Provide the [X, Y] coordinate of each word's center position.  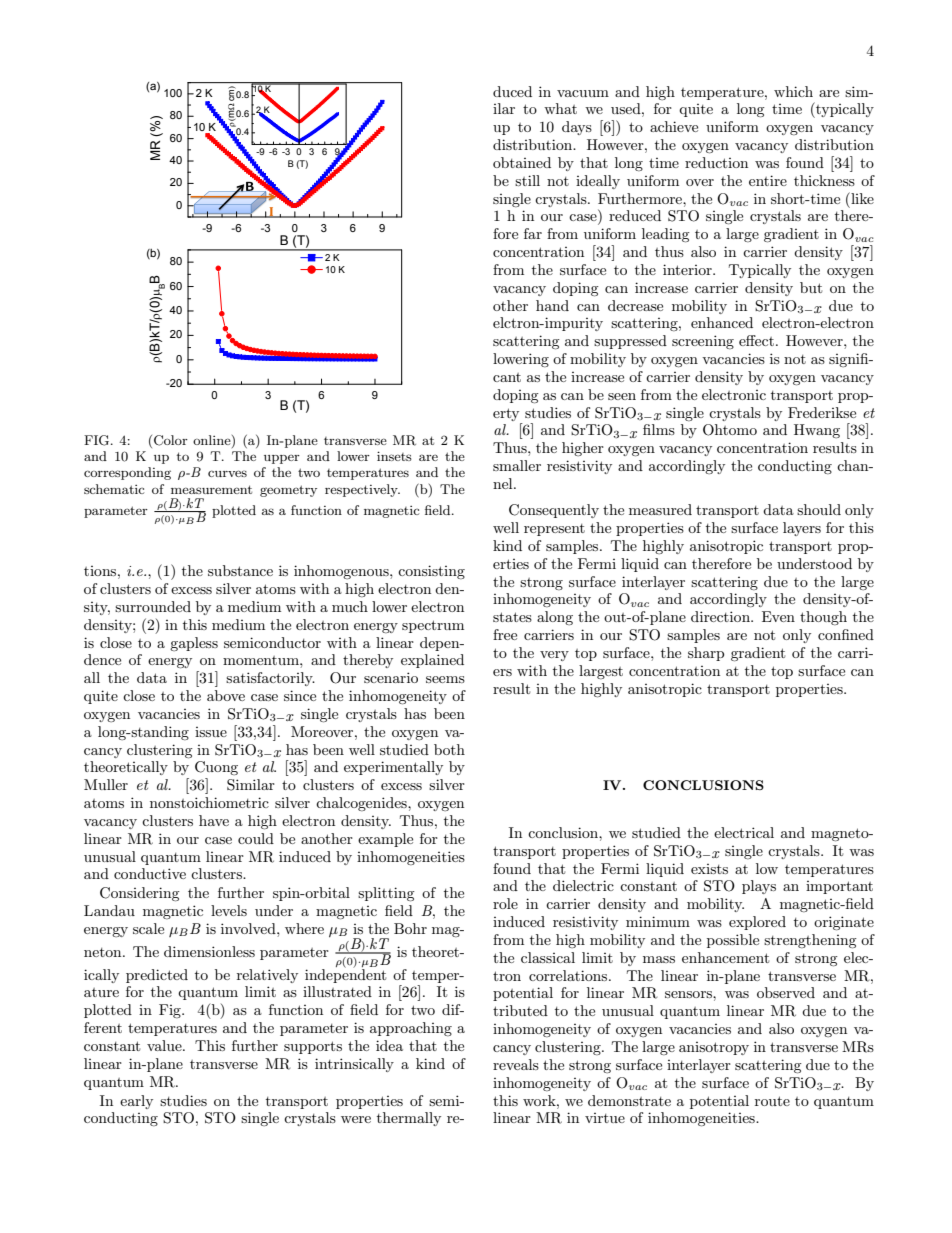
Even [778, 616]
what [560, 108]
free [505, 634]
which [793, 91]
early [136, 1102]
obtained [522, 162]
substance [240, 570]
